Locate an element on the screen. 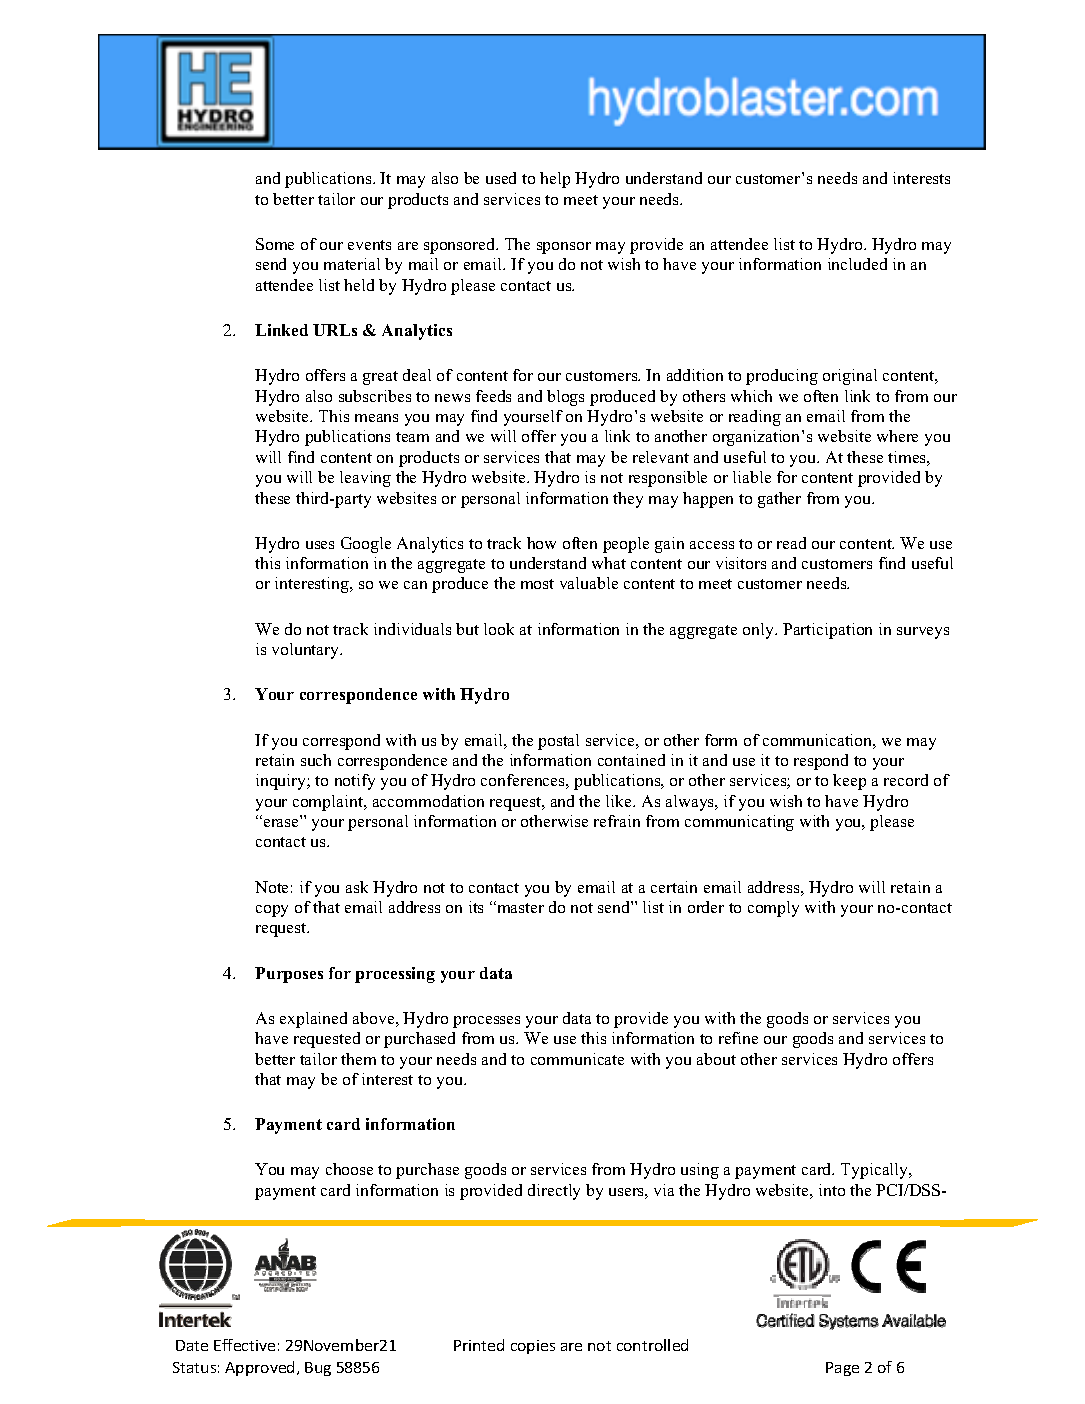  copies is located at coordinates (533, 1347).
